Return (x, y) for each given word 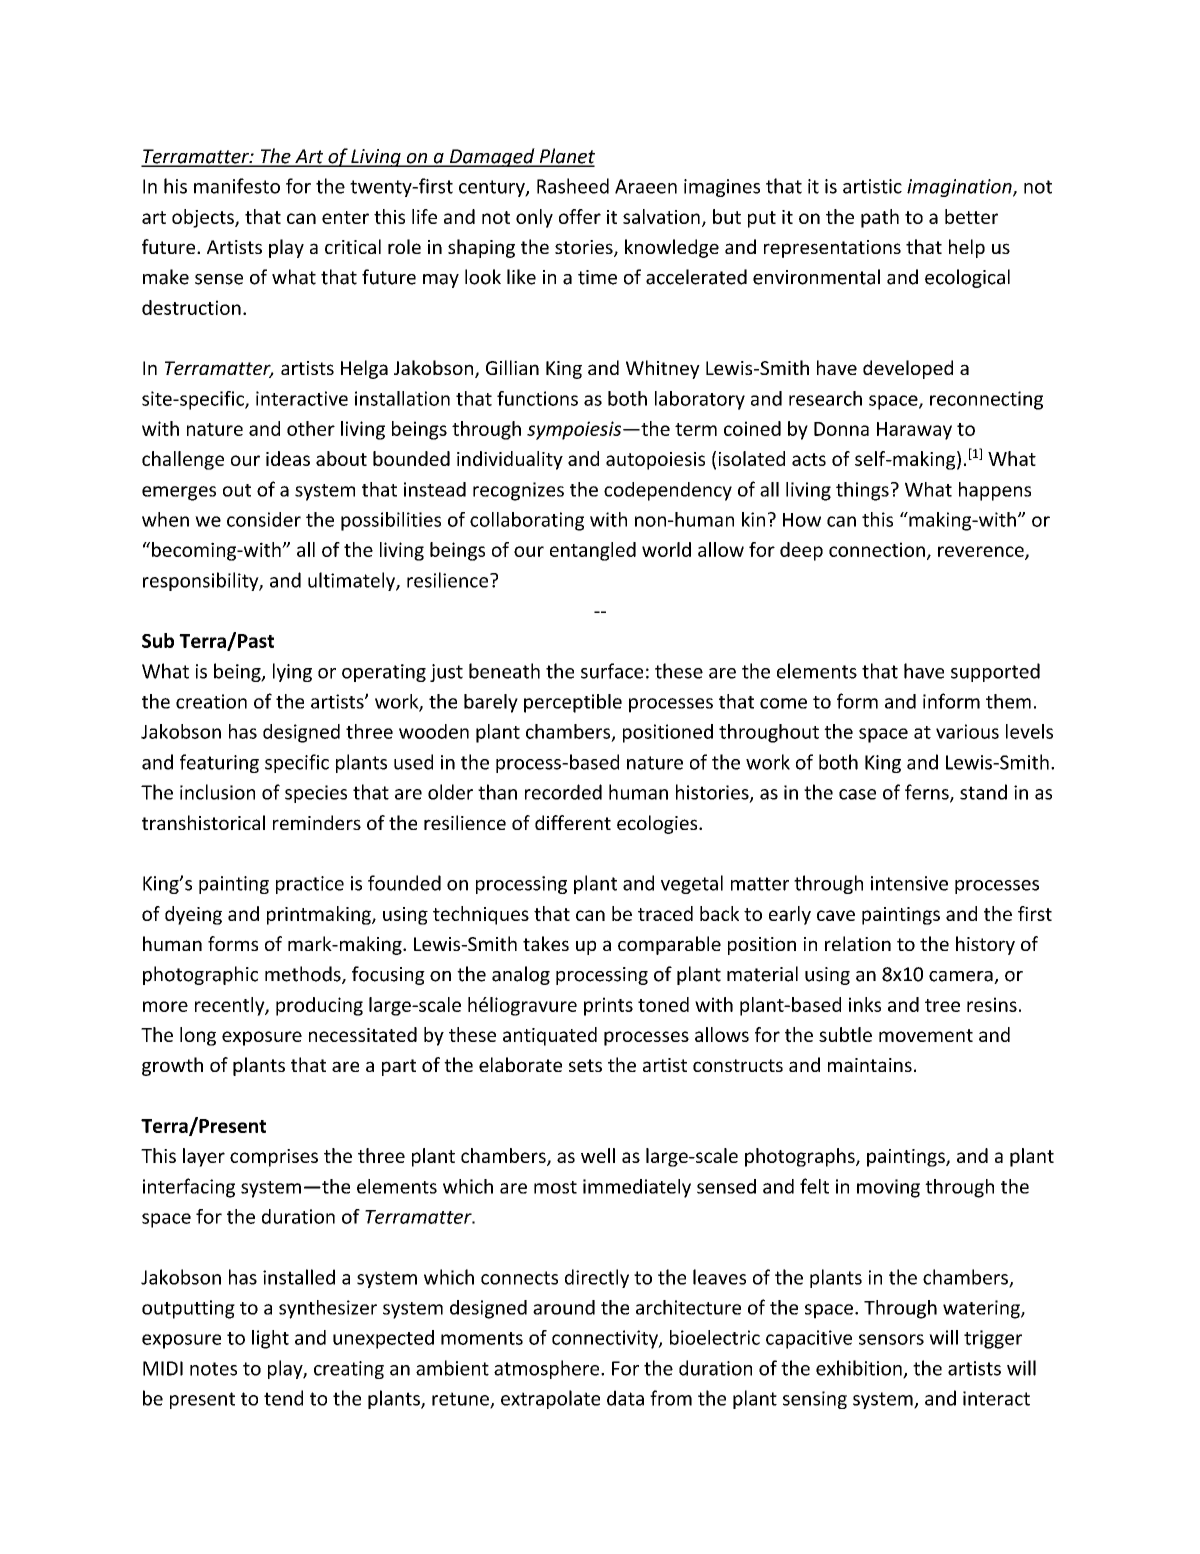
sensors (891, 1339)
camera (962, 977)
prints (608, 1006)
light (270, 1339)
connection (877, 549)
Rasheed (573, 186)
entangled (593, 551)
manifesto (237, 186)
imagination (960, 188)
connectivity (606, 1339)
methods (304, 975)
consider (264, 519)
